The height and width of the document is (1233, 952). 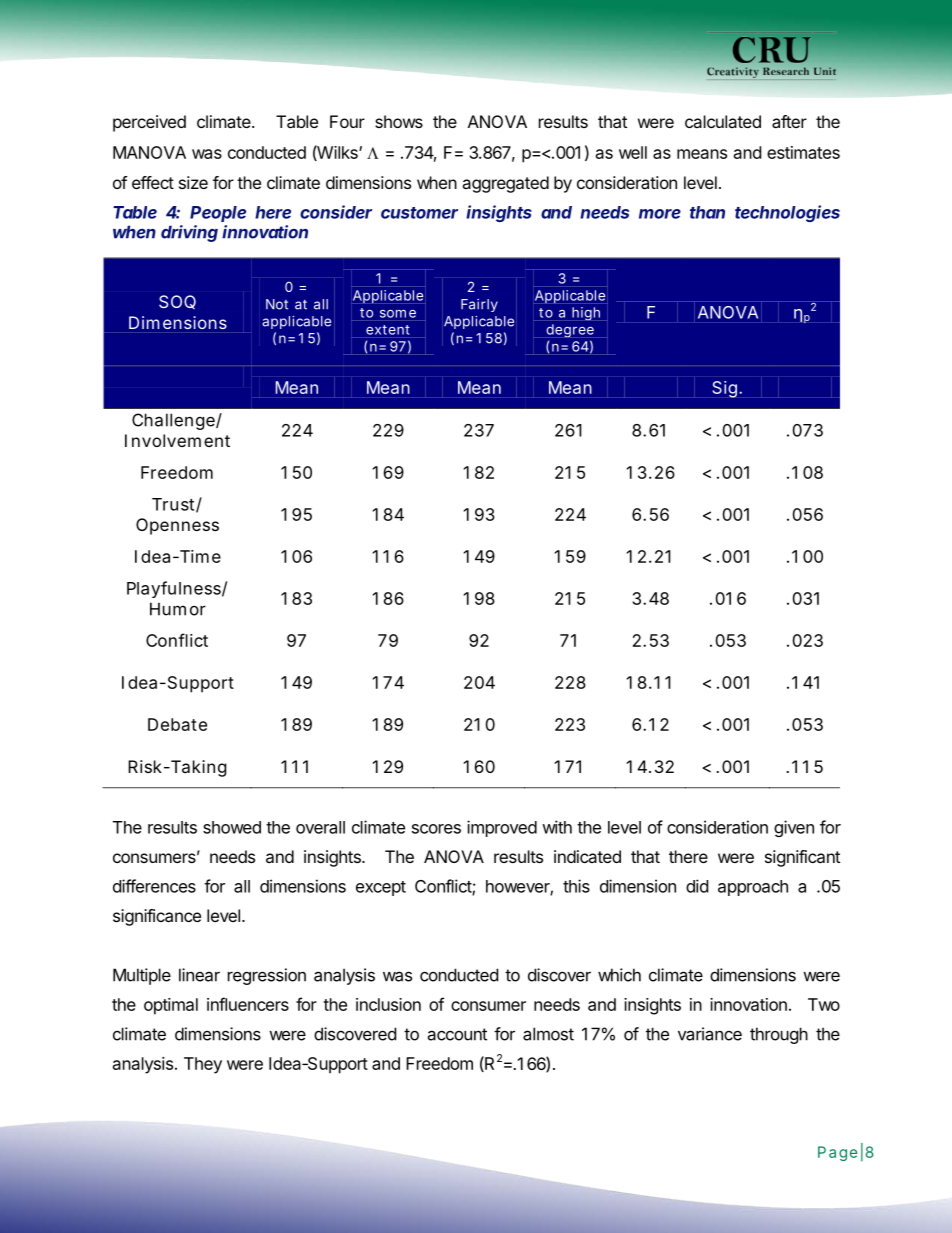 What do you see at coordinates (203, 1065) in the document?
I see `They` at bounding box center [203, 1065].
